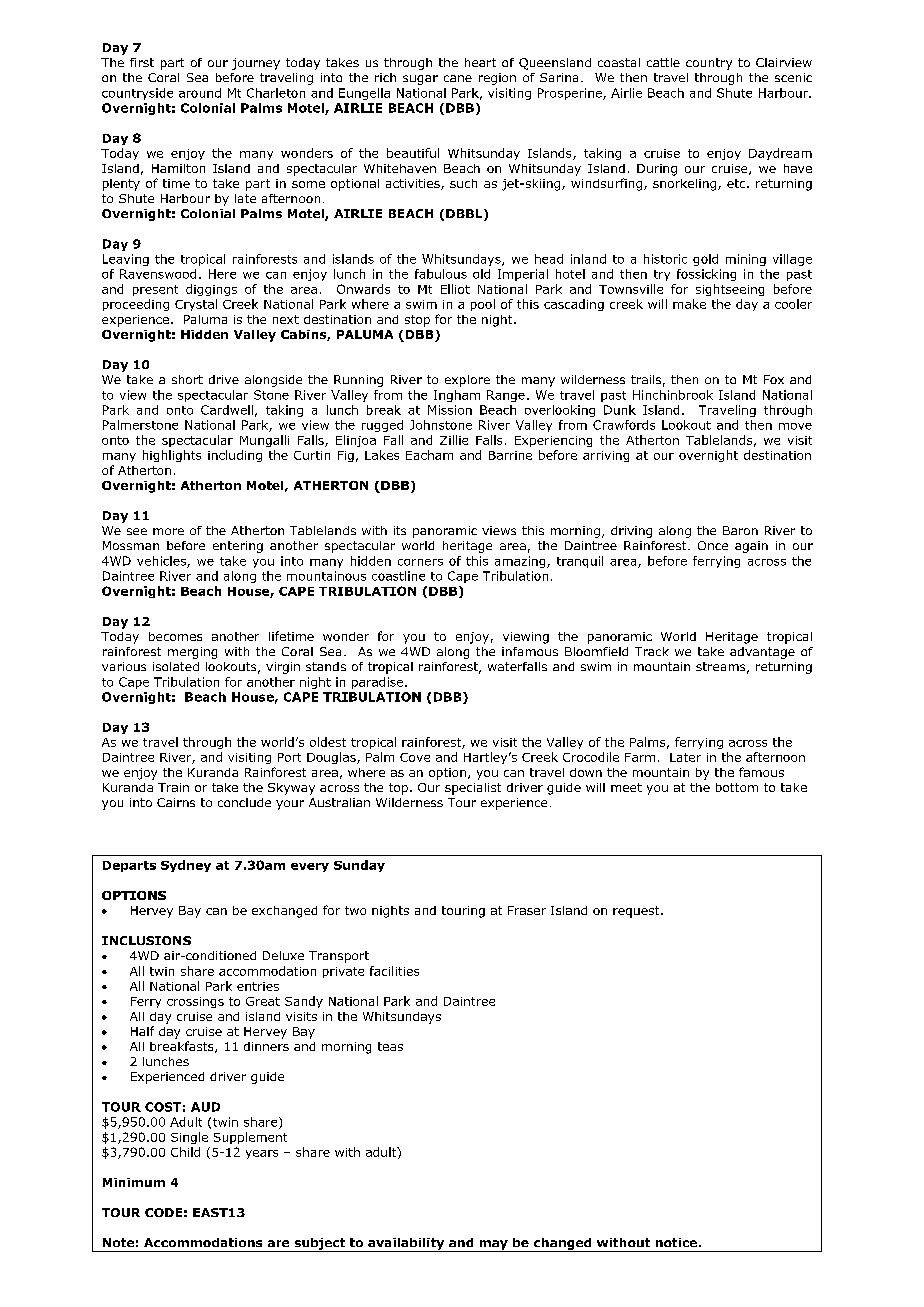 This page has width=924, height=1307. Describe the element at coordinates (185, 1152) in the page. I see `Child` at that location.
